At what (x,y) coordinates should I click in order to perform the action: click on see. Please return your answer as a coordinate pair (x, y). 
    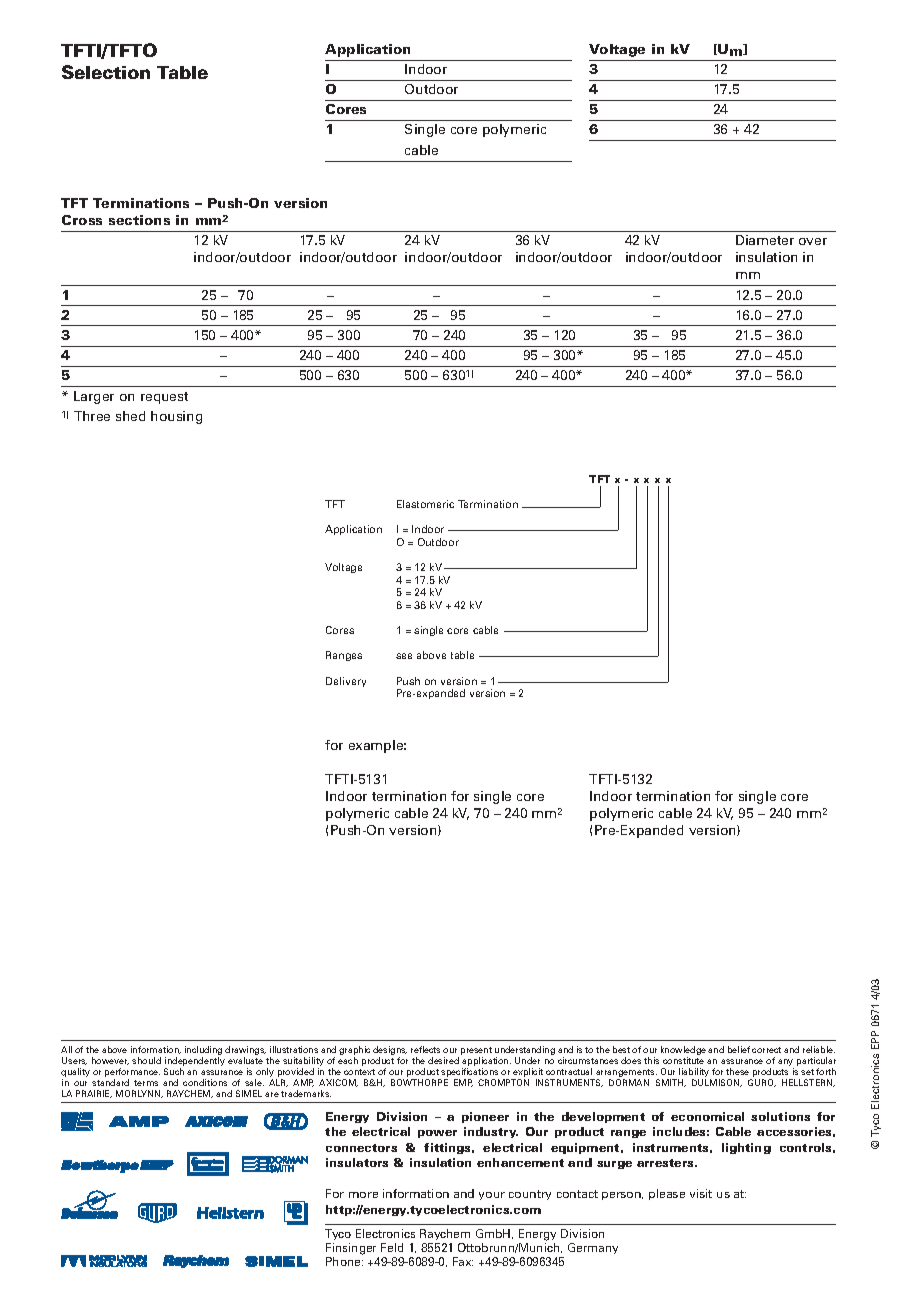
    Looking at the image, I should click on (404, 656).
